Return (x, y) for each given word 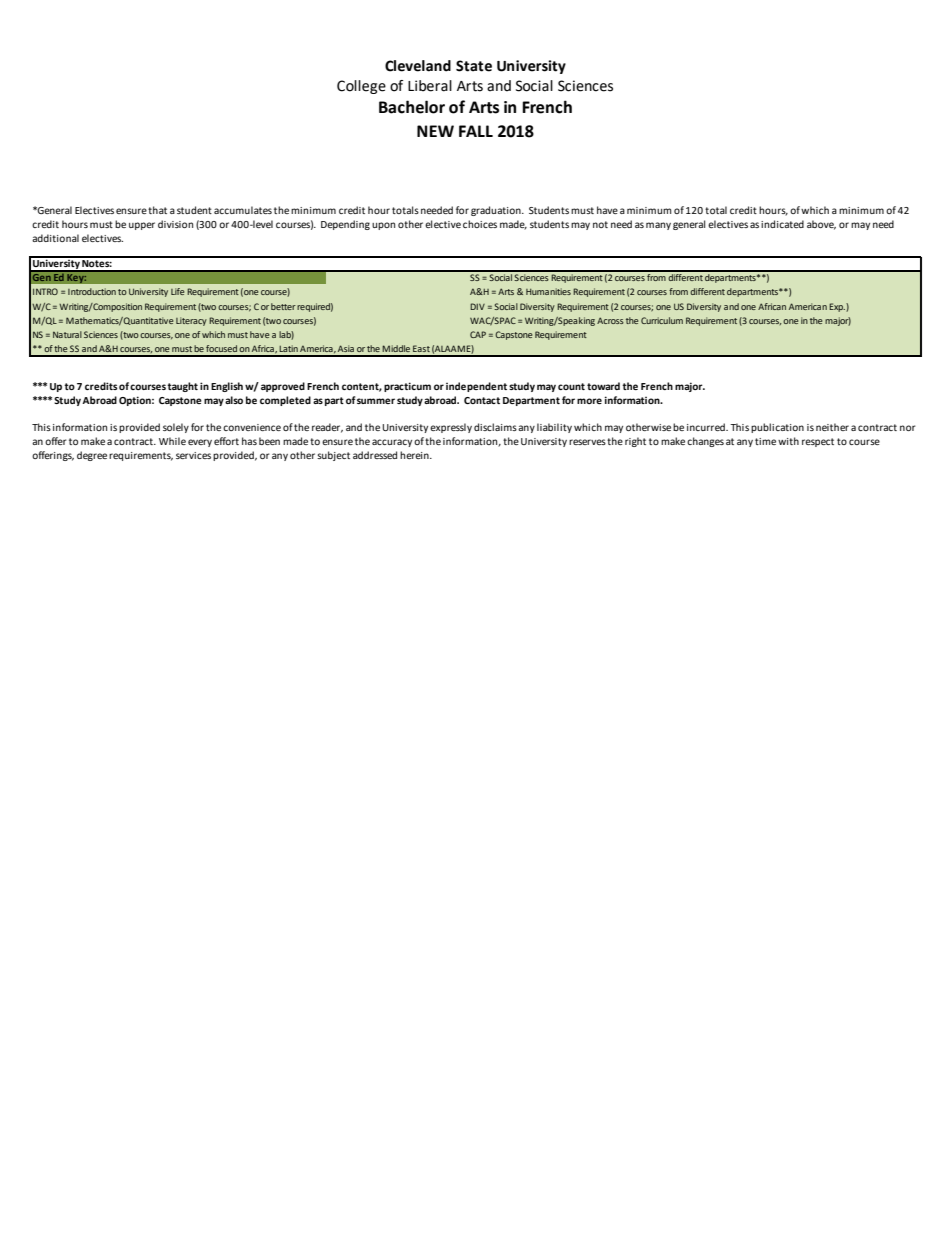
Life (177, 291)
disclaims (495, 427)
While (172, 441)
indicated (782, 224)
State (474, 66)
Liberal (430, 86)
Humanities (548, 291)
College (361, 87)
